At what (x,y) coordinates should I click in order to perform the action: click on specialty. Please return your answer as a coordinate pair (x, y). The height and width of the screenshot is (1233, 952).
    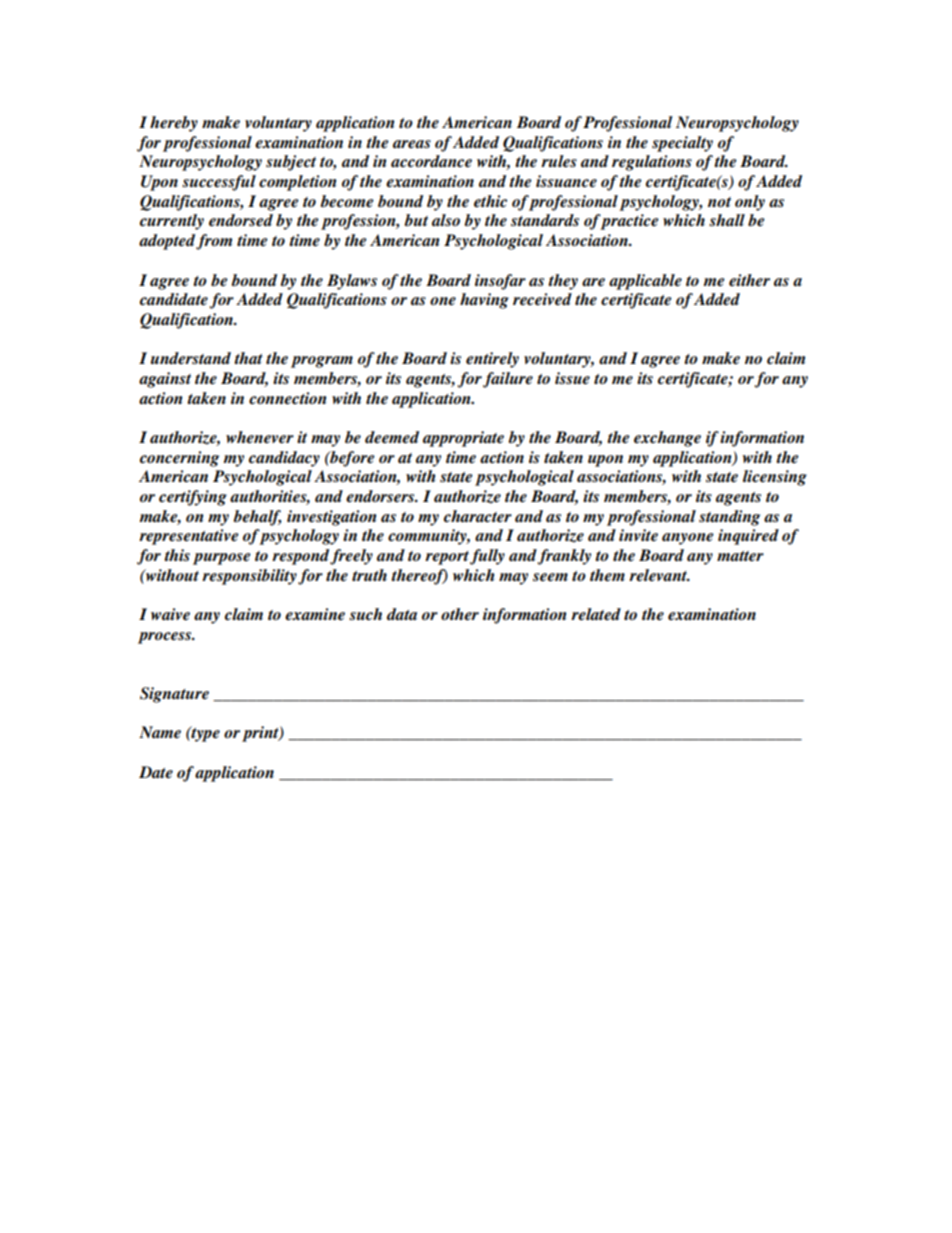
    Looking at the image, I should click on (682, 144).
